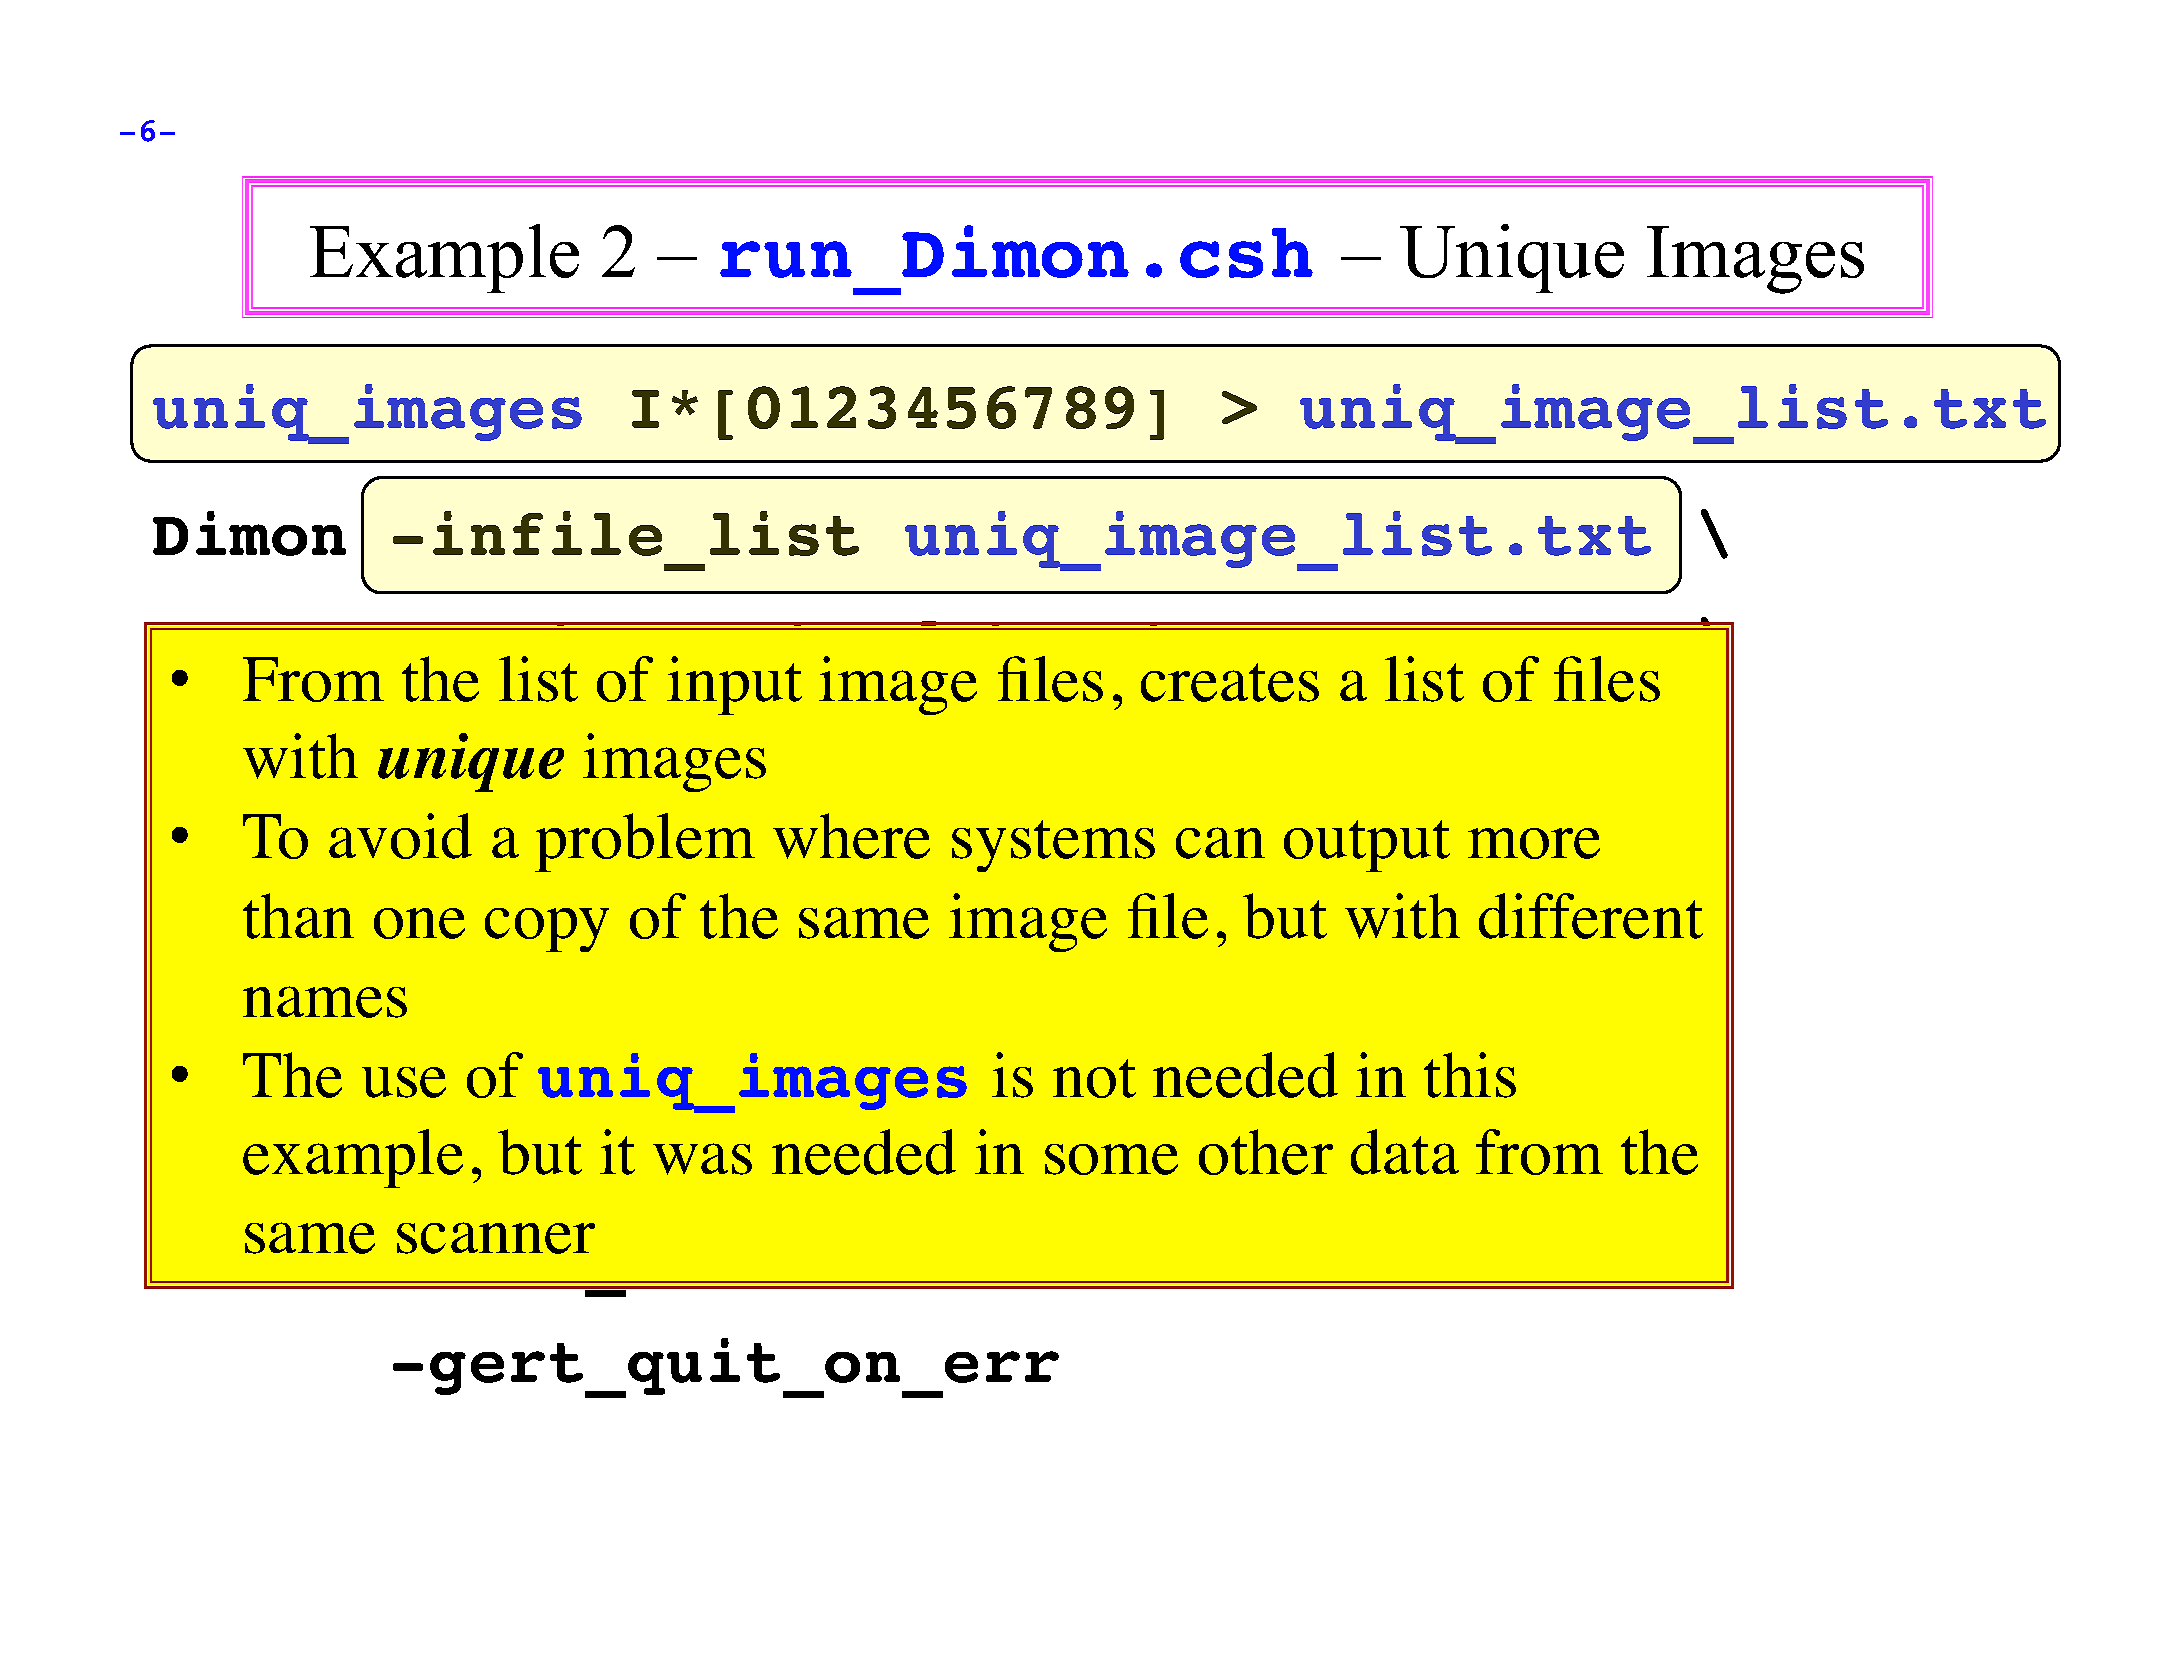 Image resolution: width=2175 pixels, height=1680 pixels. Describe the element at coordinates (496, 1238) in the image. I see `scanner` at that location.
